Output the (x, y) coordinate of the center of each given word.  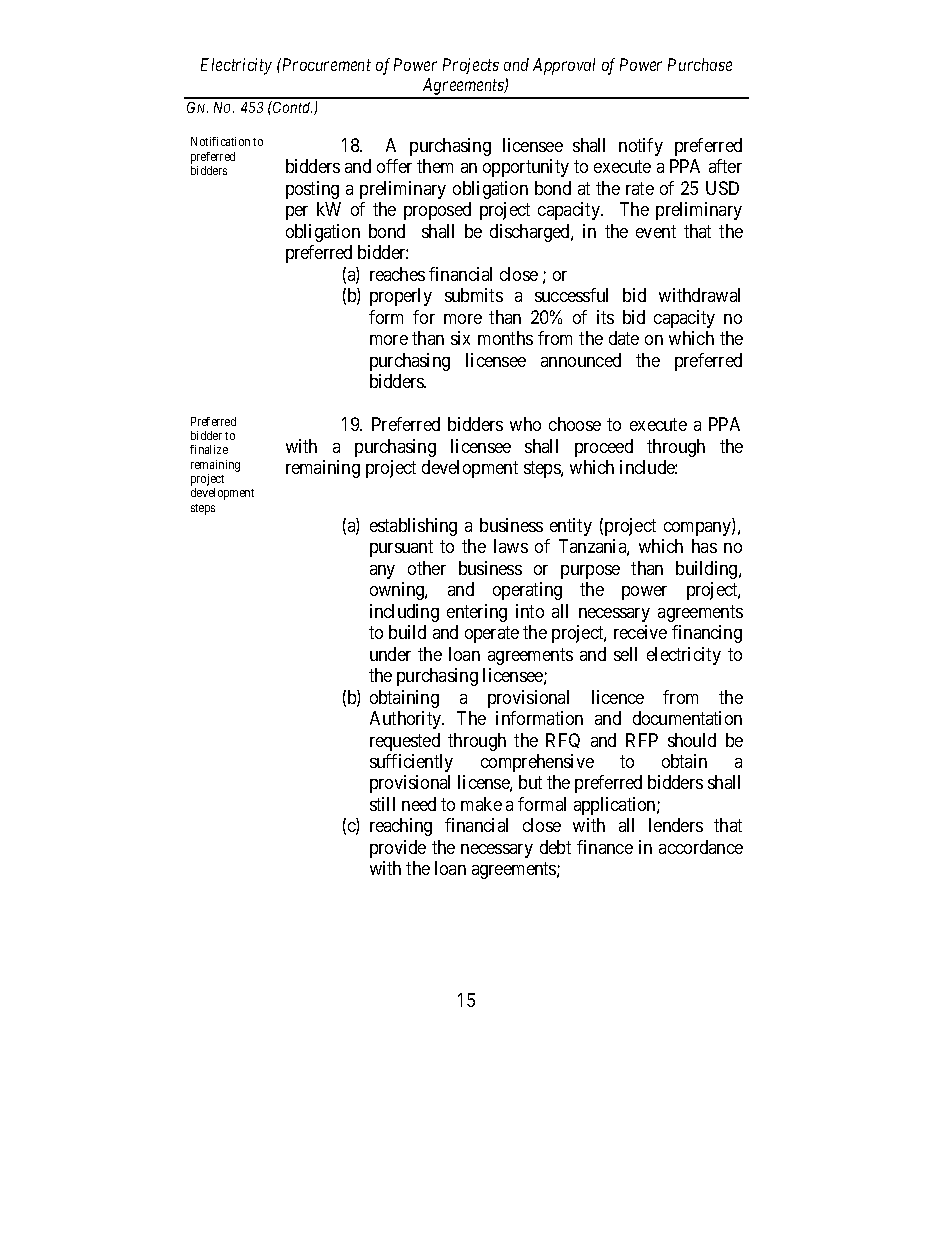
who (525, 424)
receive (640, 632)
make (481, 804)
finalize (209, 449)
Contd (291, 107)
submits (474, 295)
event (656, 231)
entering (477, 613)
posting (312, 190)
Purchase (700, 64)
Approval (564, 66)
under (390, 654)
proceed (604, 448)
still (382, 804)
